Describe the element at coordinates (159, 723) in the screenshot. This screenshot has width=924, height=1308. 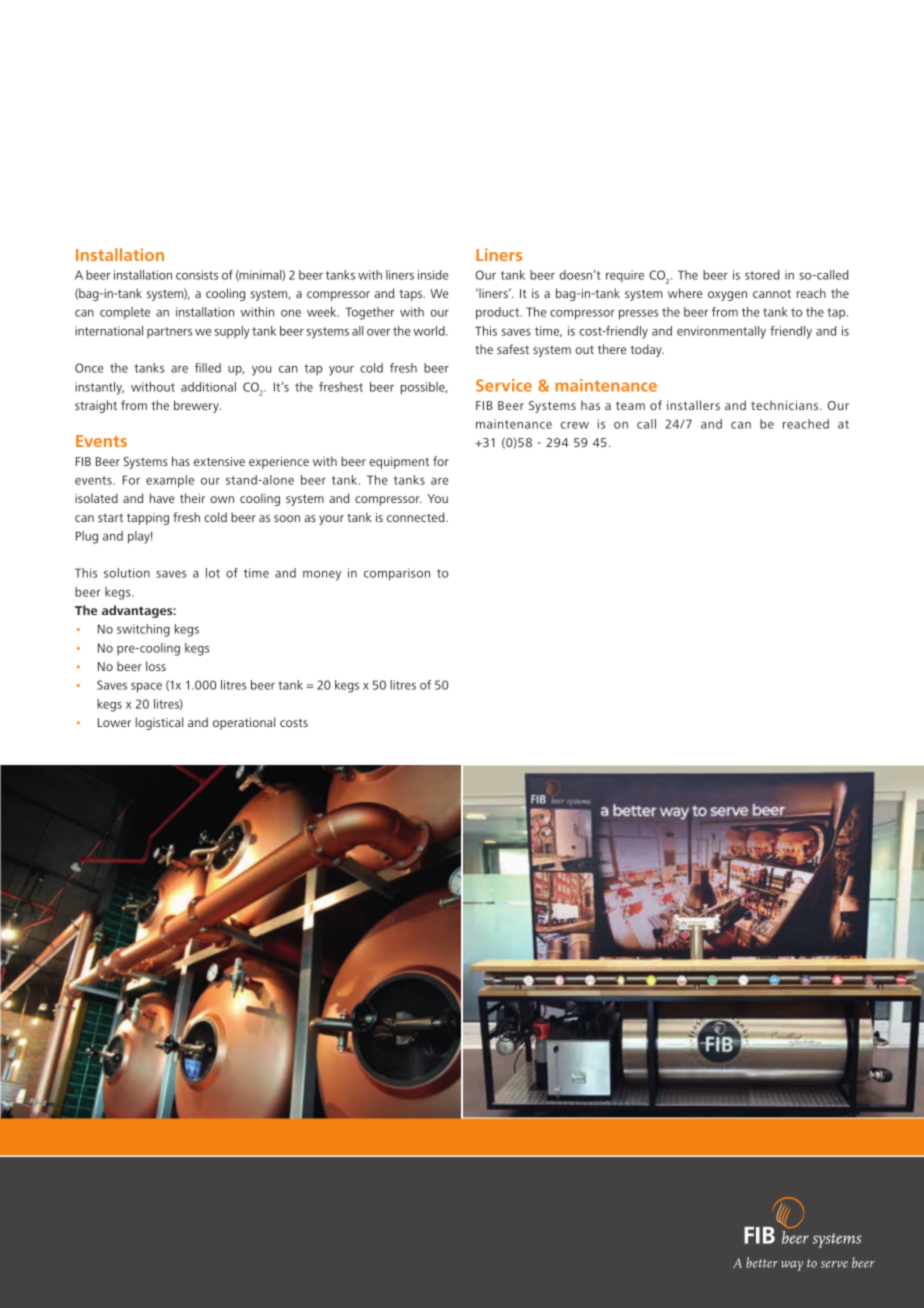
I see `logistical` at that location.
